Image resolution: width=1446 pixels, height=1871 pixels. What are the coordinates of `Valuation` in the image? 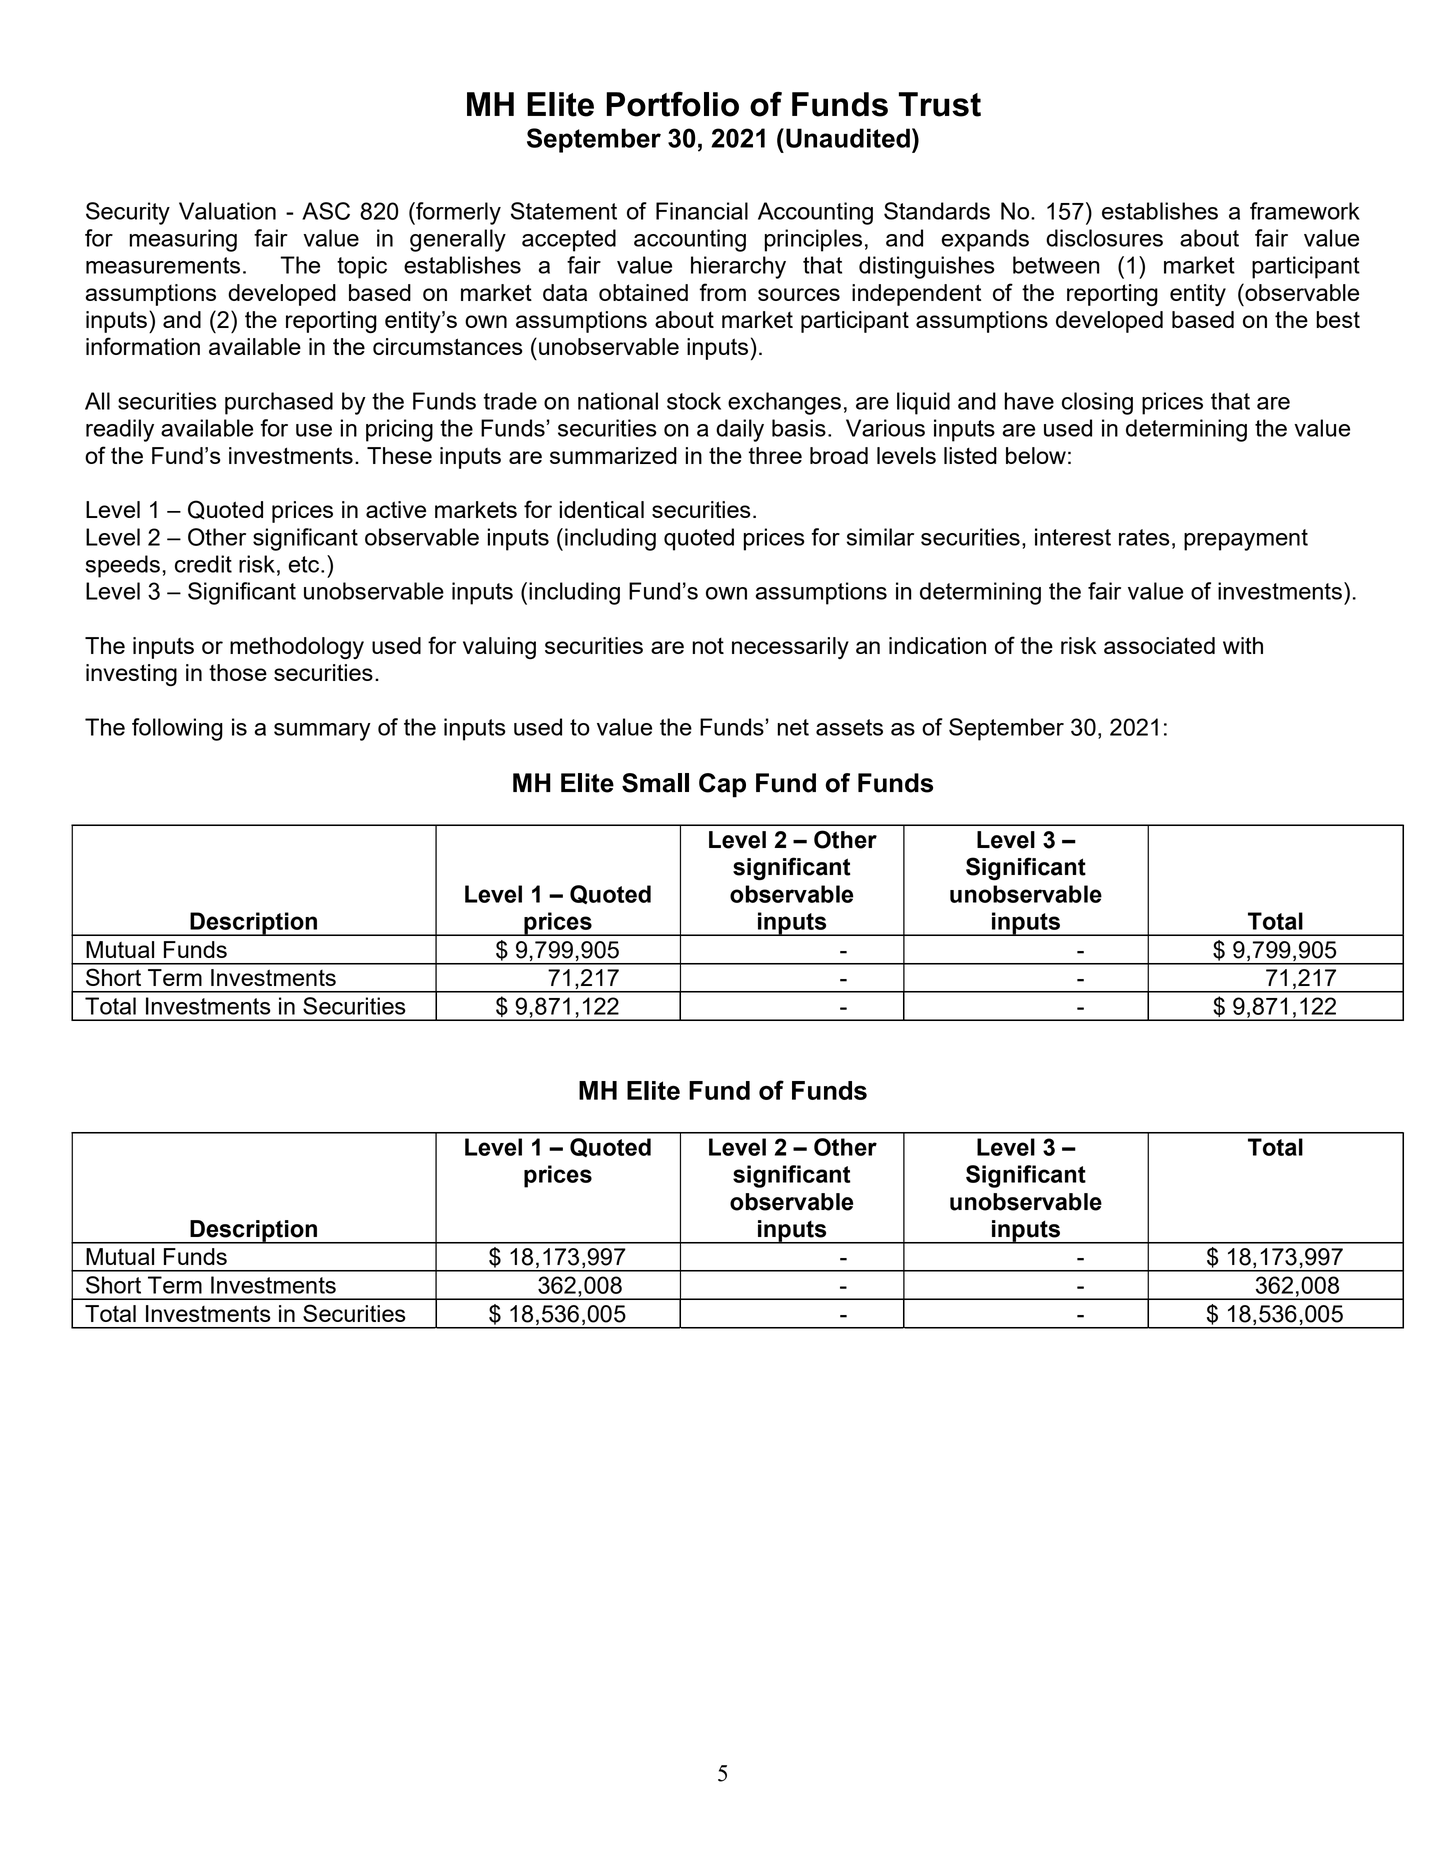 It's located at (227, 211).
